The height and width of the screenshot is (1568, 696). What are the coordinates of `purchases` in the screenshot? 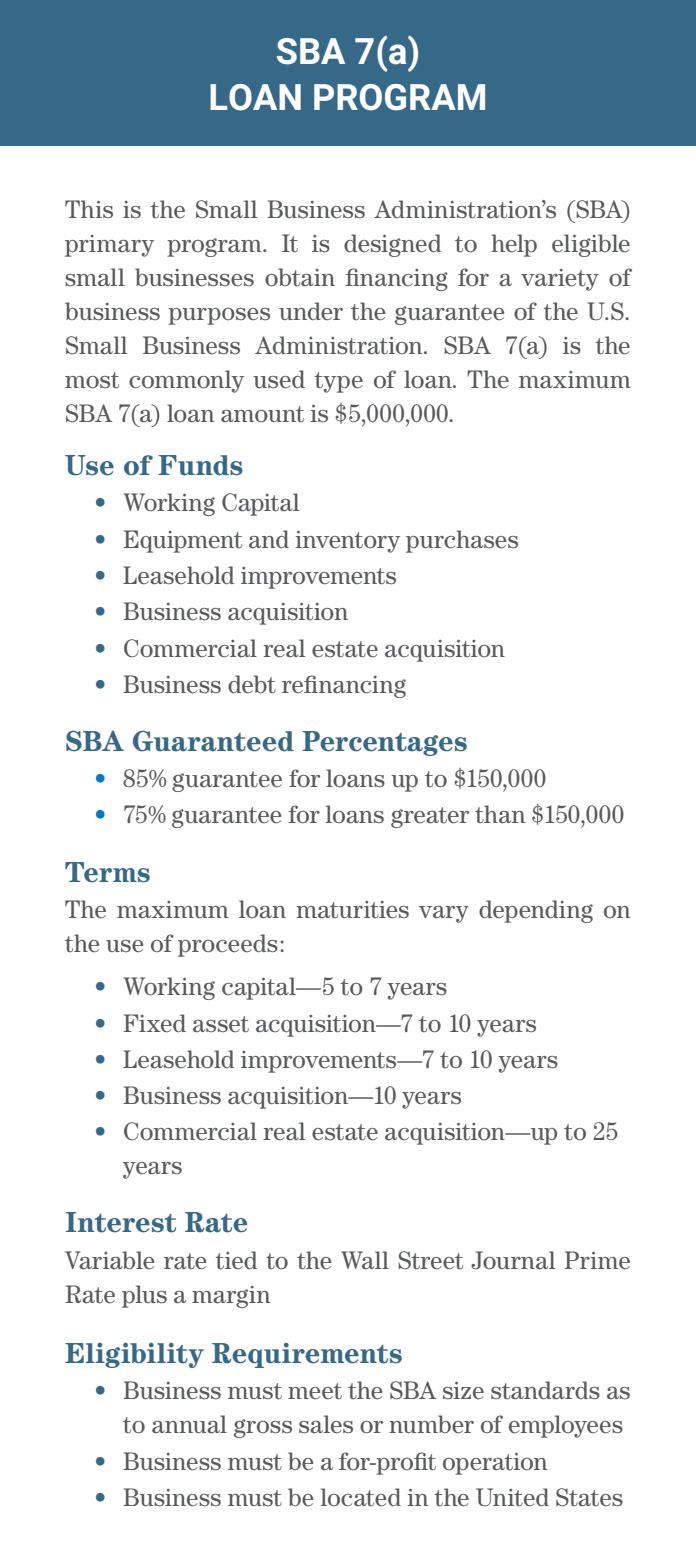 It's located at (462, 541).
